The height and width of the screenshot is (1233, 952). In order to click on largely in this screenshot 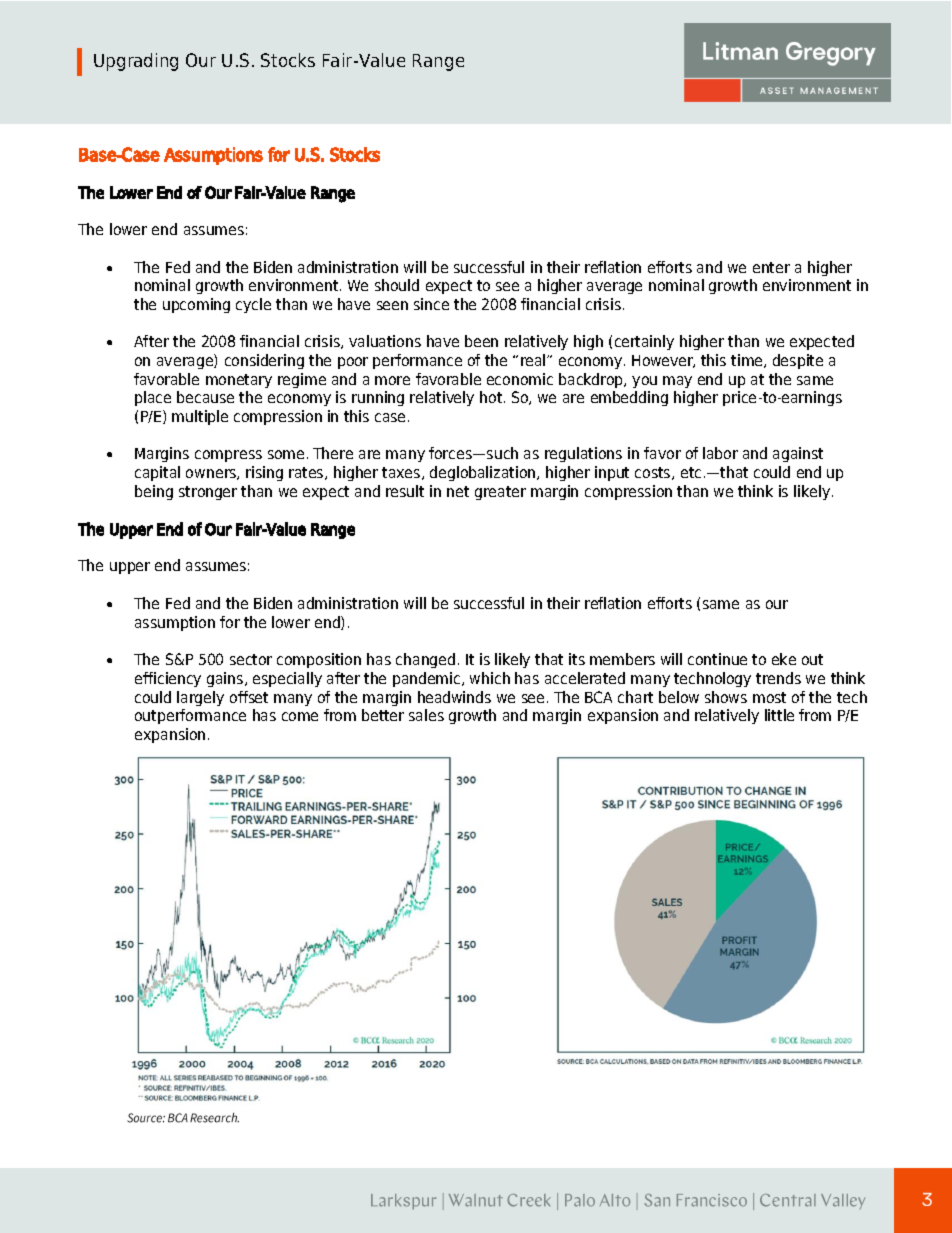, I will do `click(200, 698)`.
